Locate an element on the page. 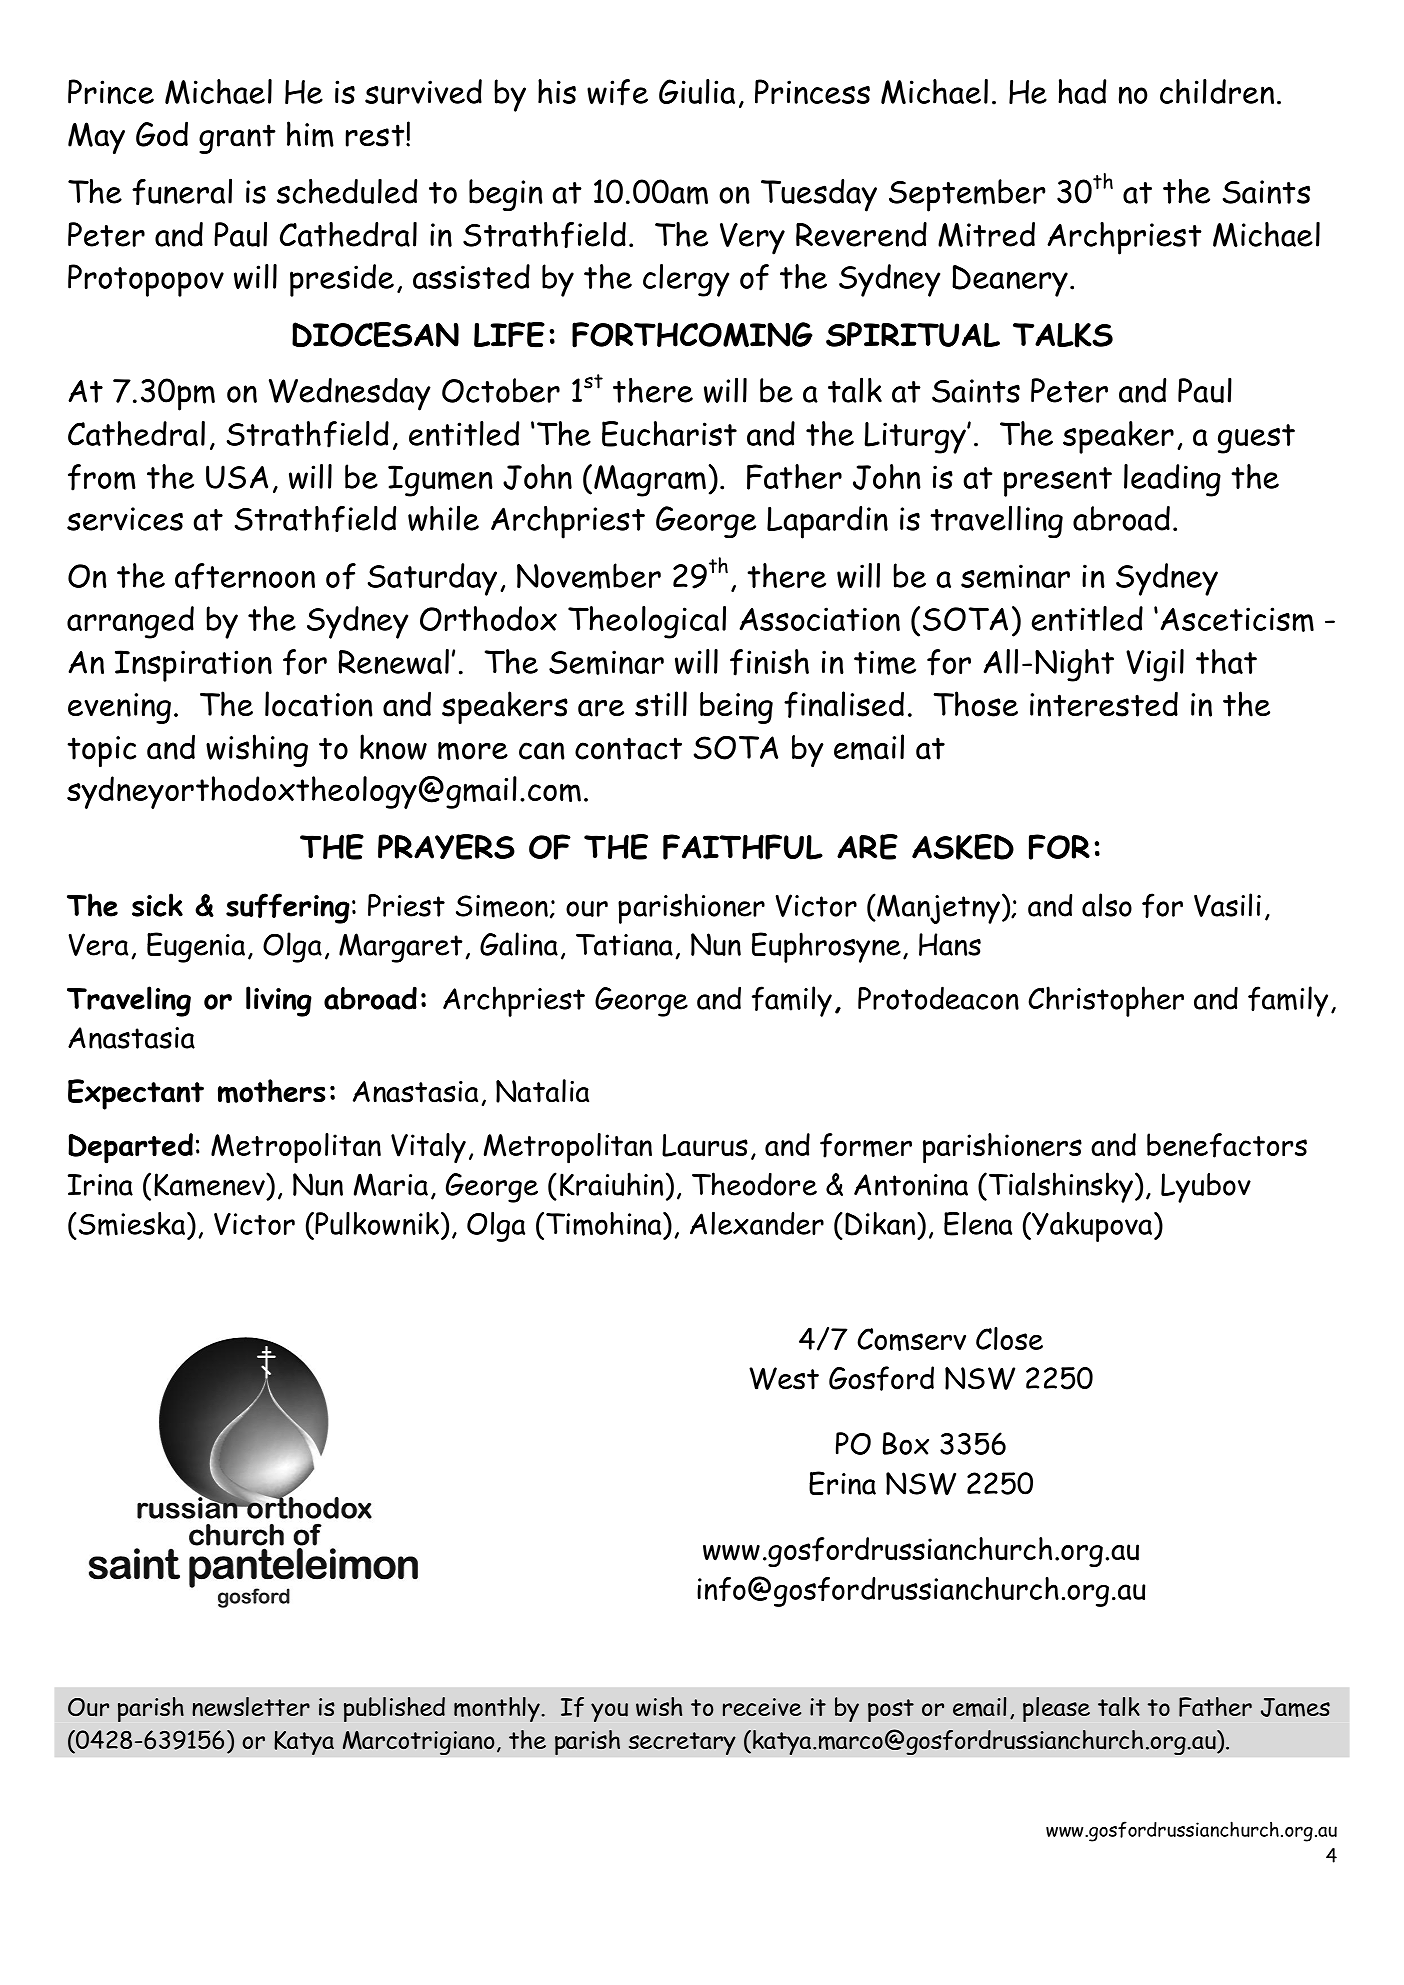  Theodore is located at coordinates (754, 1184).
